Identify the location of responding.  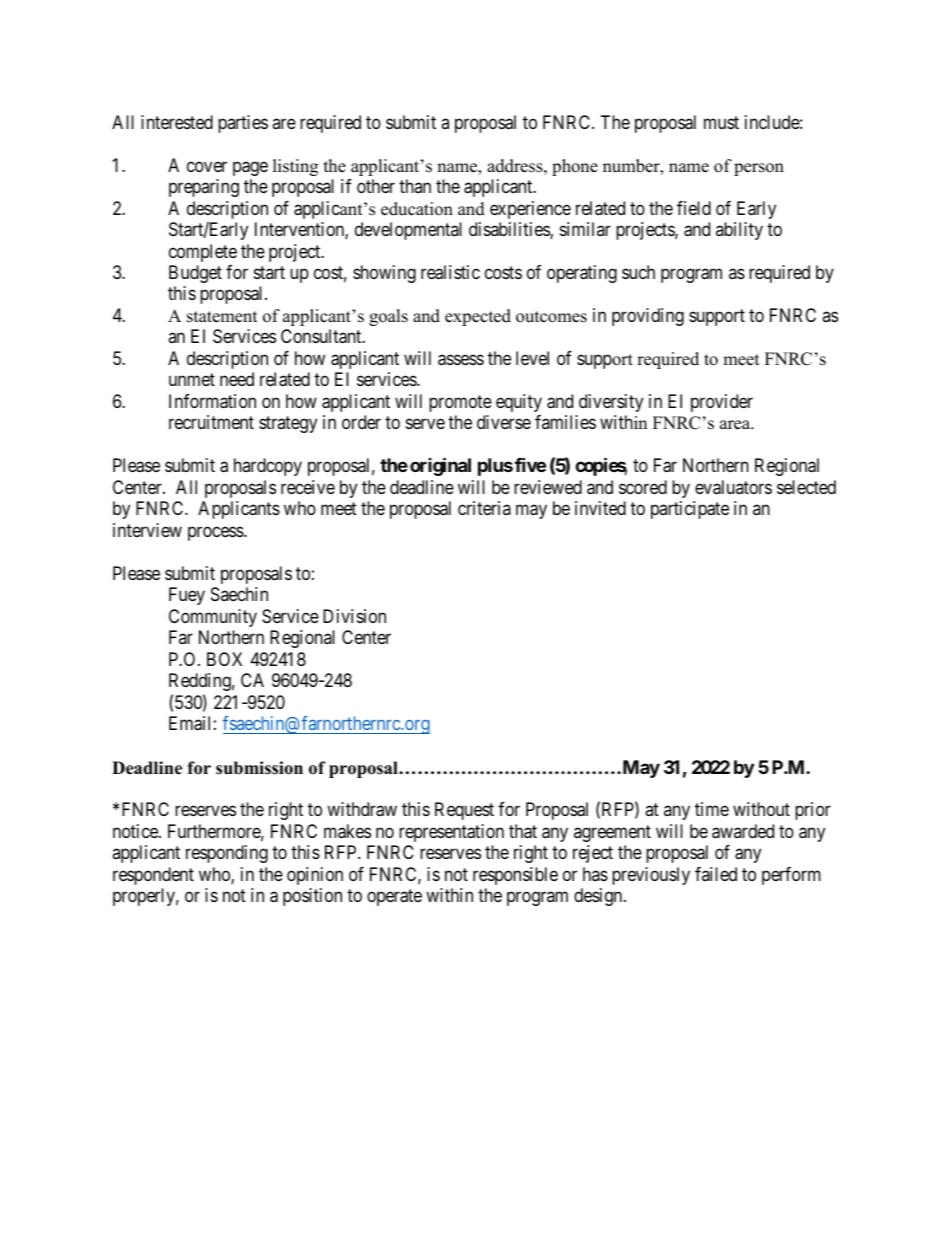
(227, 854).
